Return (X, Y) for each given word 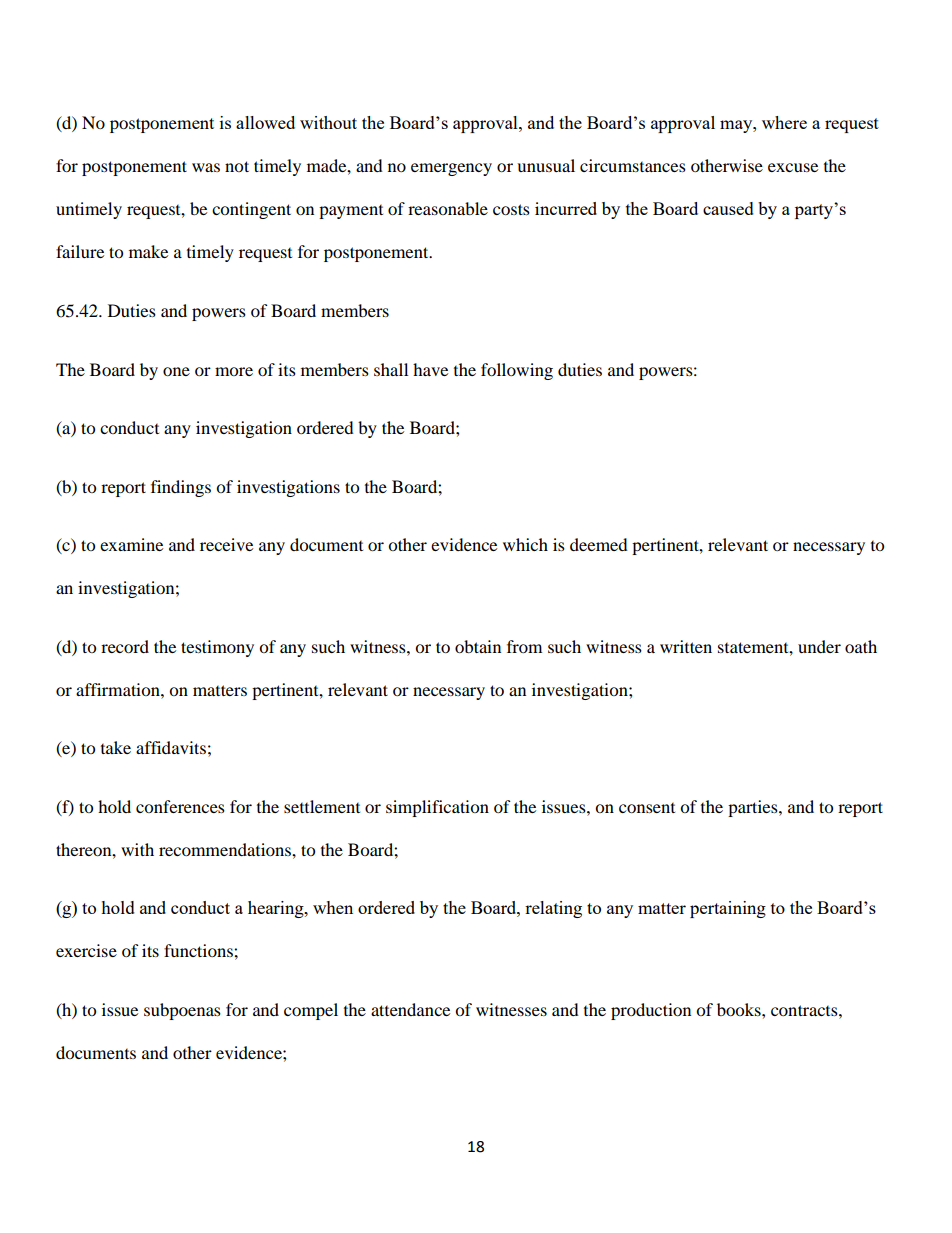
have (430, 369)
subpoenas (182, 1011)
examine (131, 544)
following (517, 371)
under (819, 646)
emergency (451, 169)
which (525, 544)
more (234, 371)
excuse (793, 167)
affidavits (171, 747)
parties (754, 808)
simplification (437, 808)
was (206, 167)
